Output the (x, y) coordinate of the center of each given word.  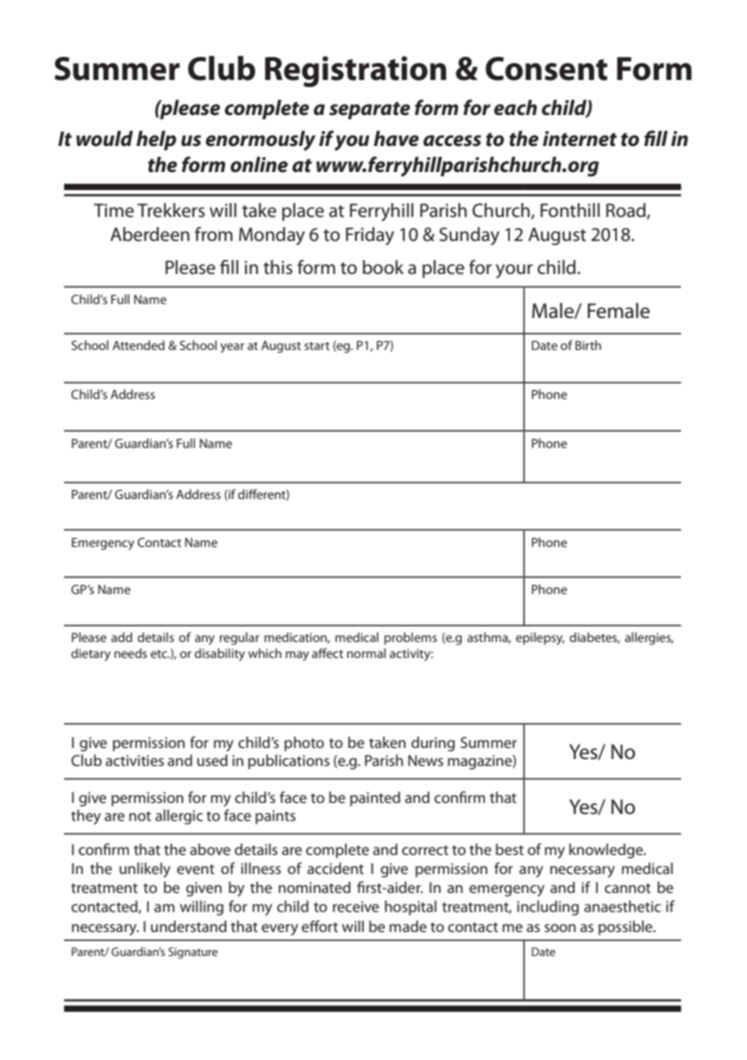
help (156, 141)
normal (366, 653)
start (317, 346)
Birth (588, 345)
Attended (138, 345)
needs (130, 653)
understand (189, 926)
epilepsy (540, 638)
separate (369, 111)
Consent (546, 69)
